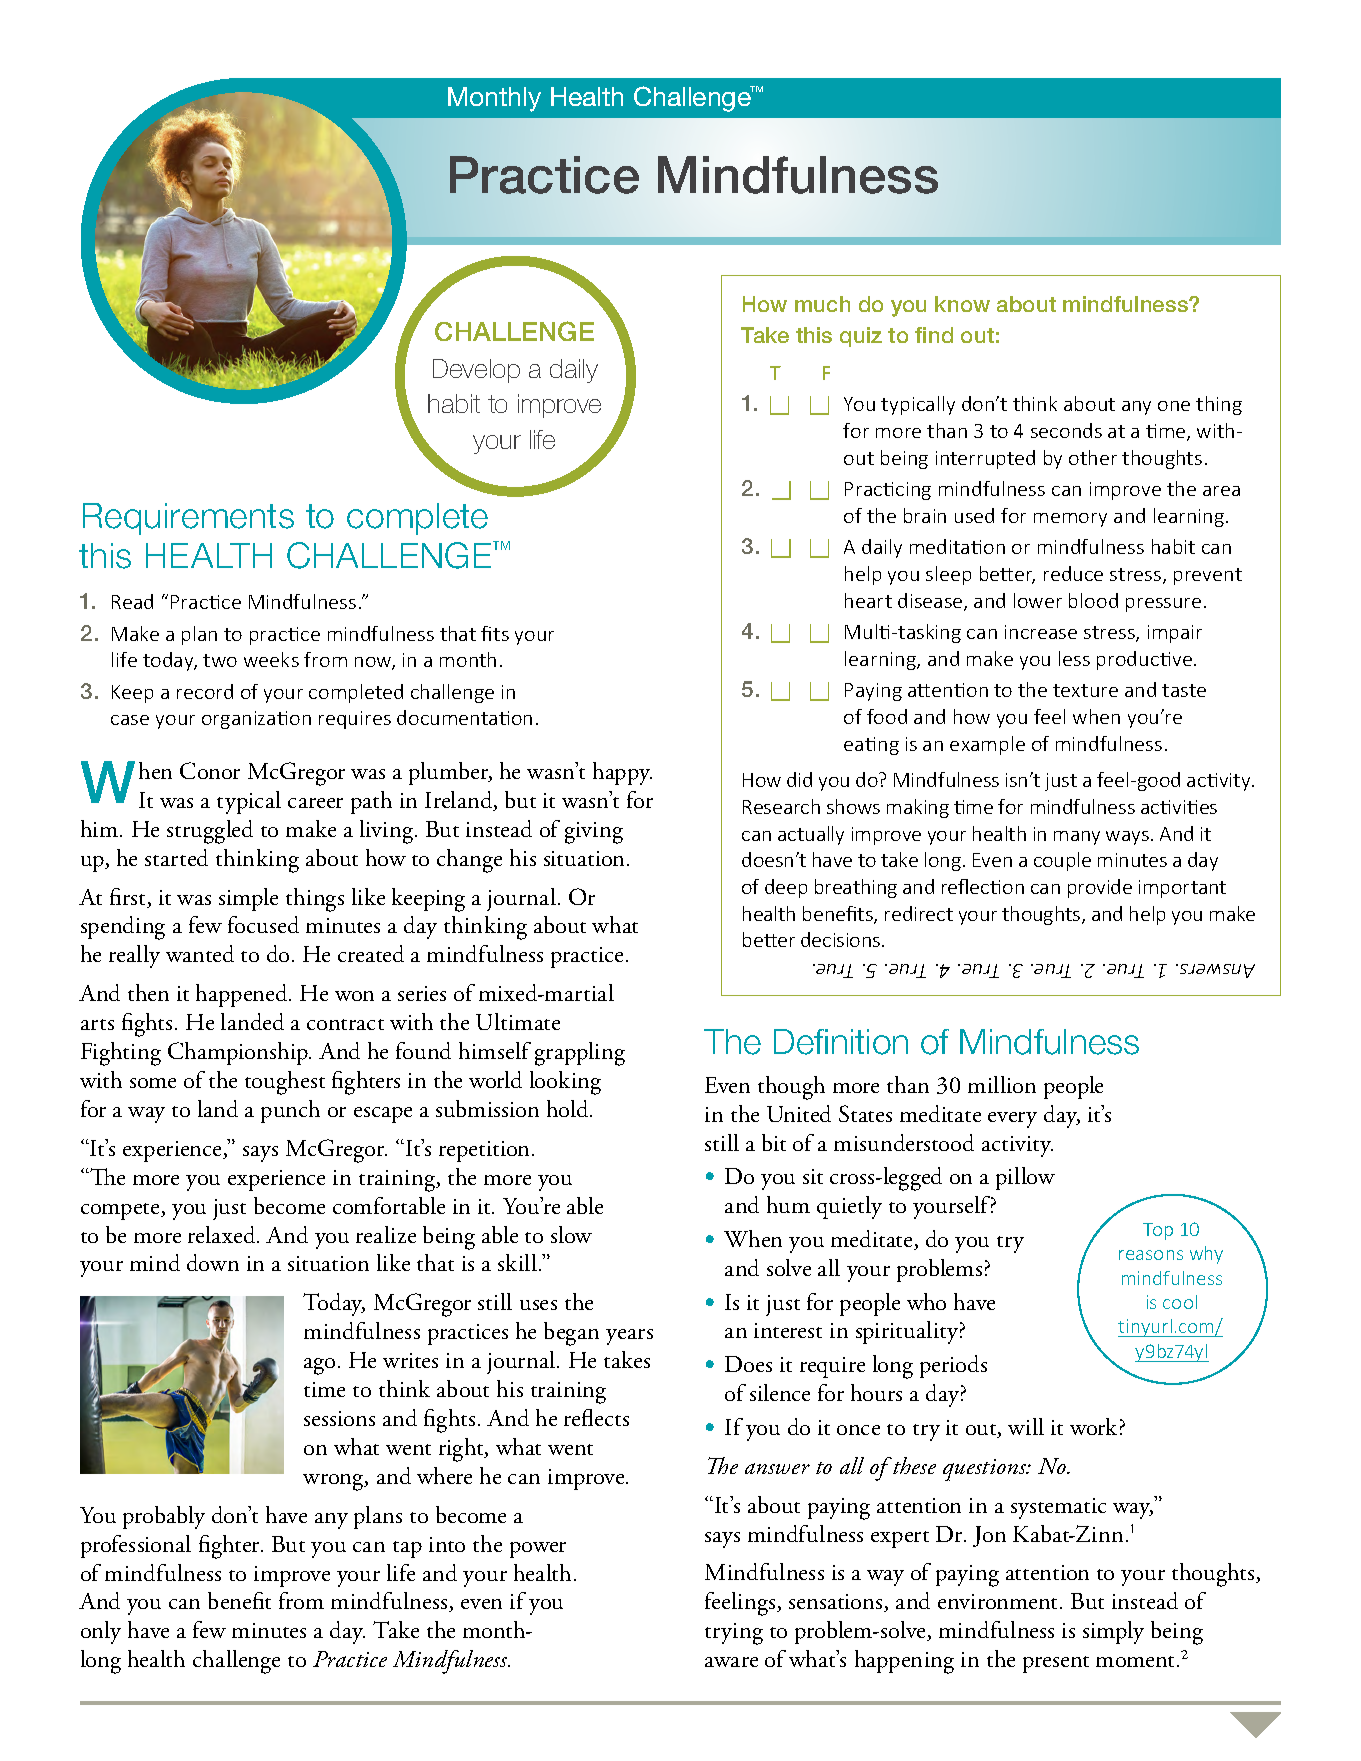  What do you see at coordinates (734, 1634) in the page?
I see `trying` at bounding box center [734, 1634].
